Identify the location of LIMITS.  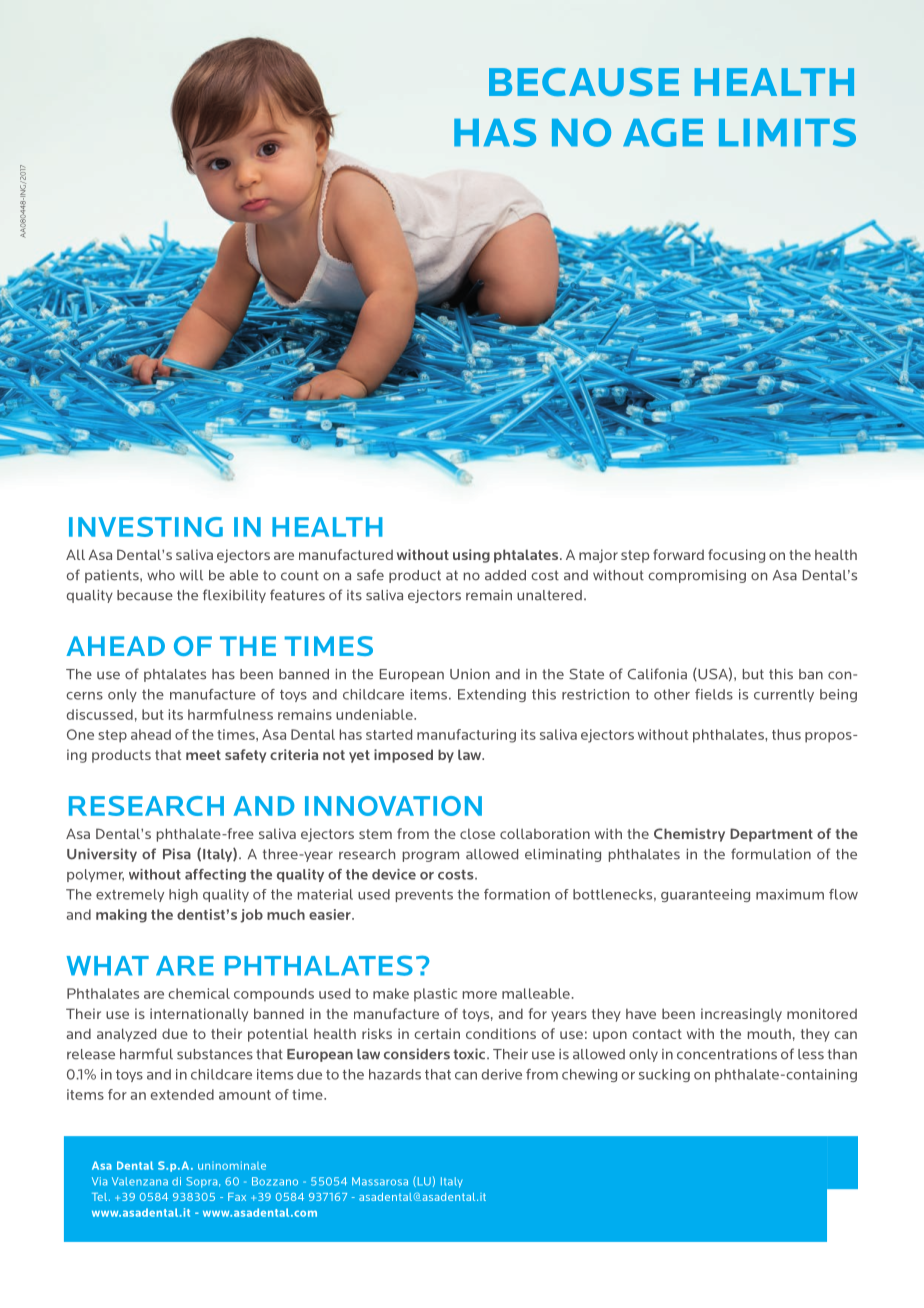
(787, 132).
